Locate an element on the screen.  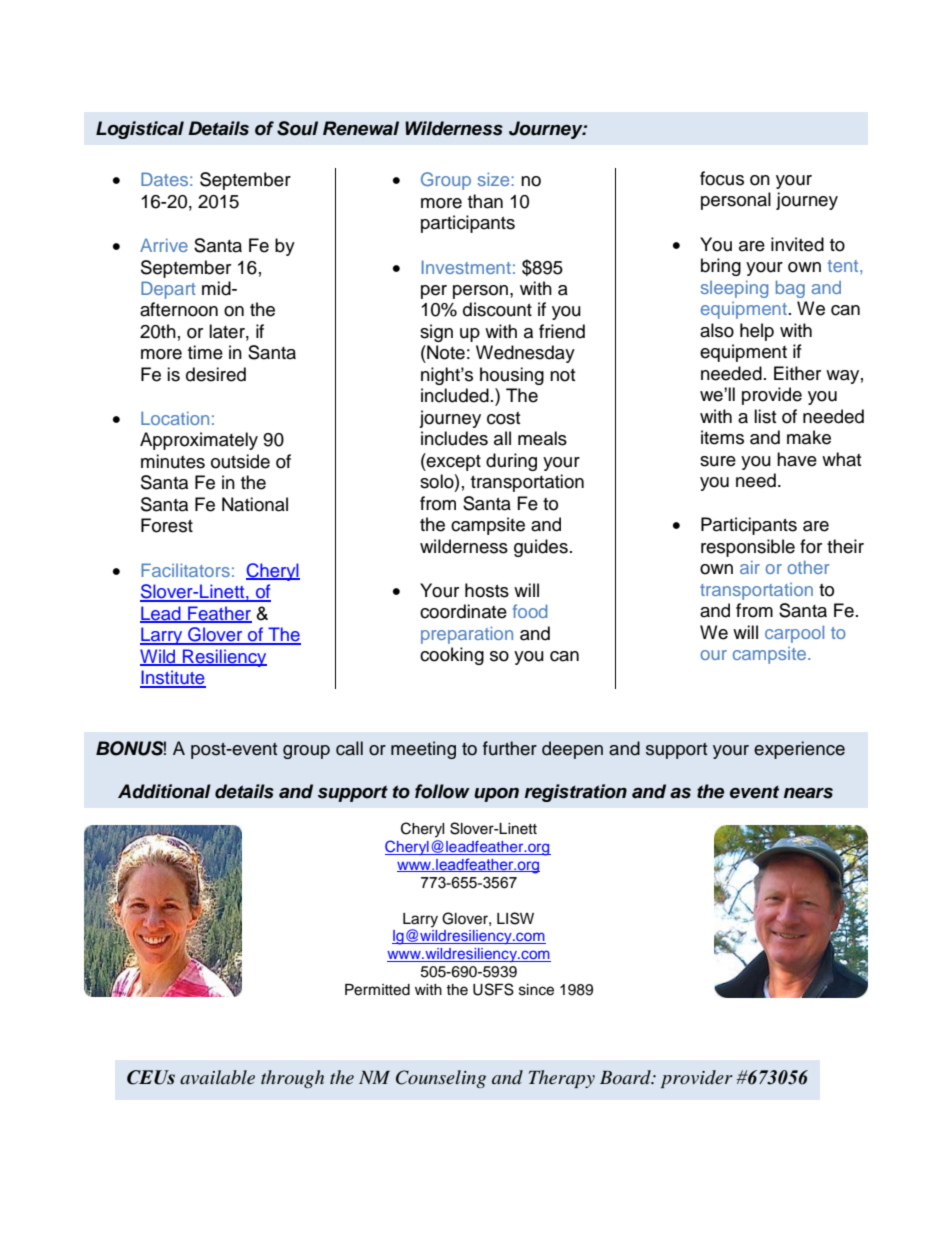
Soul is located at coordinates (297, 128).
